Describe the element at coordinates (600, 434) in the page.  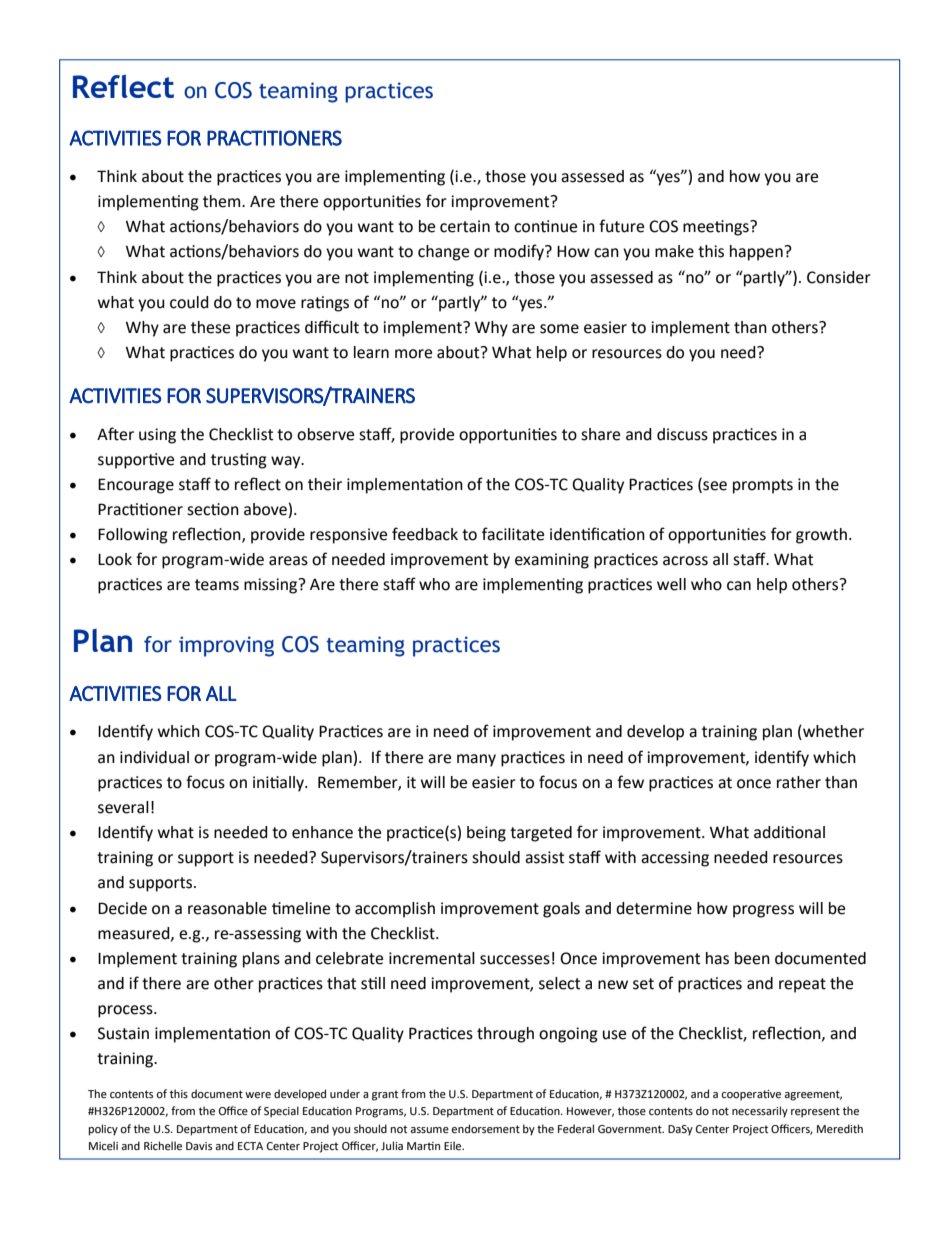
I see `share` at that location.
